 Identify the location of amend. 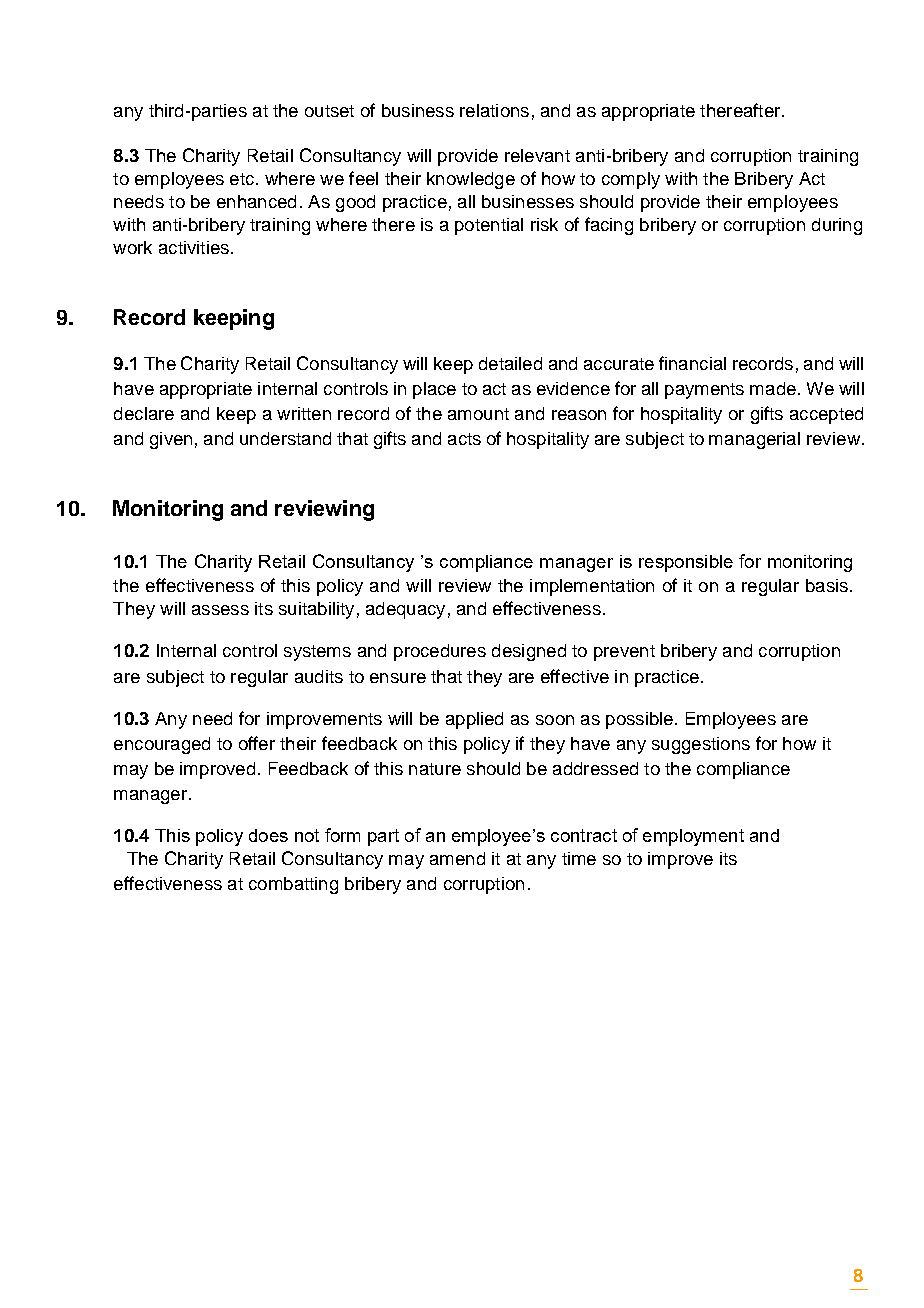
(457, 858).
